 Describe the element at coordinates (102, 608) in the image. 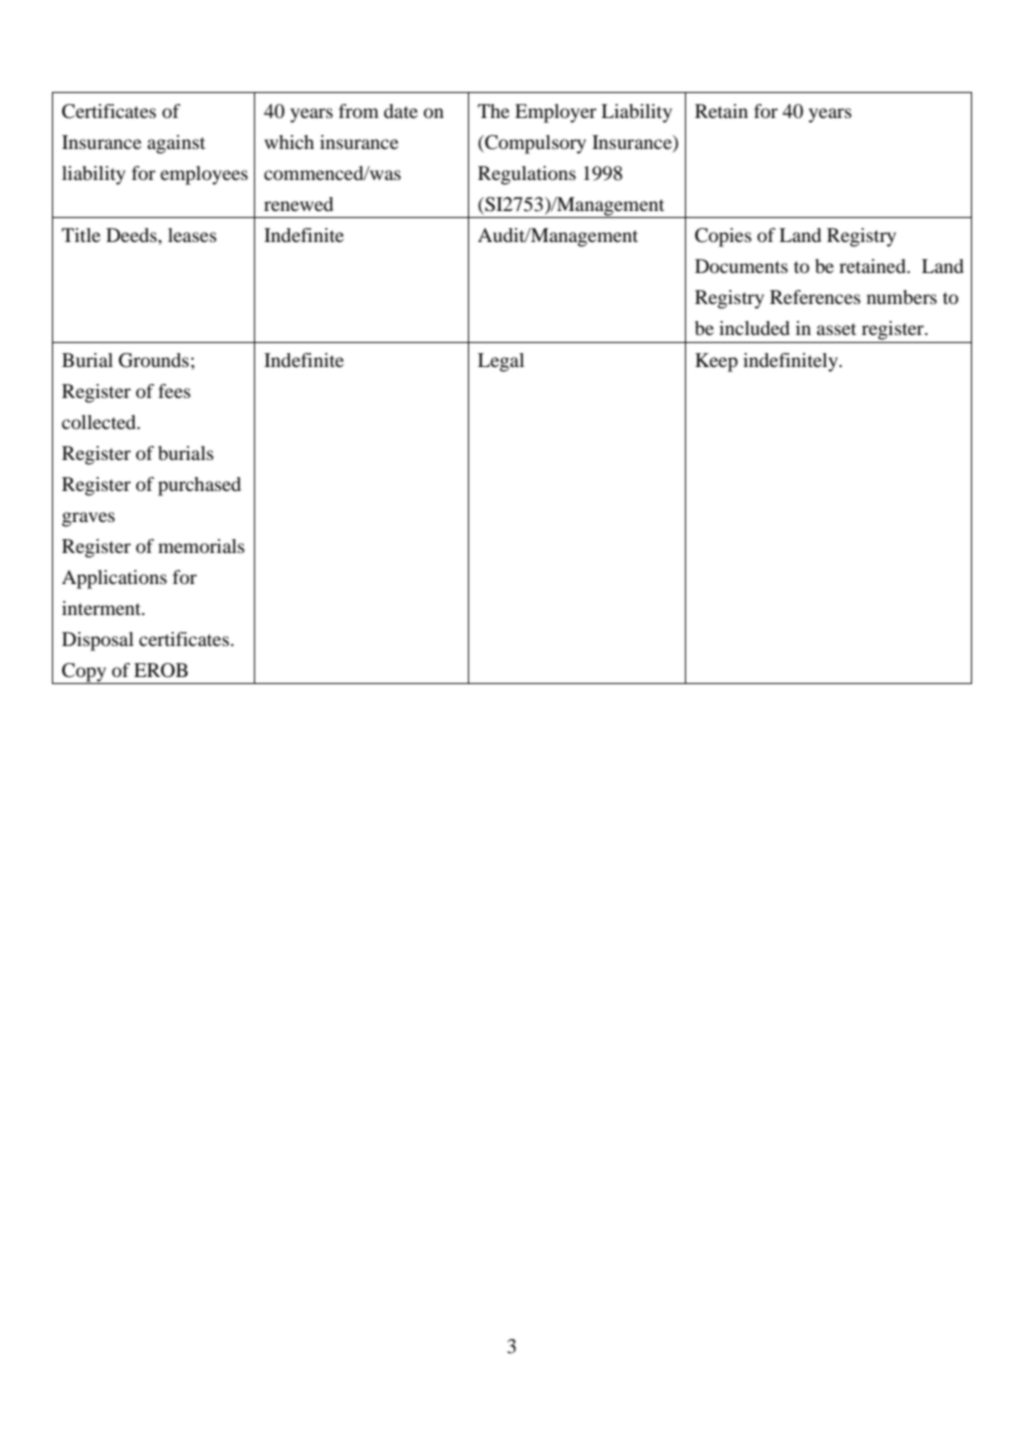

I see `interment` at that location.
